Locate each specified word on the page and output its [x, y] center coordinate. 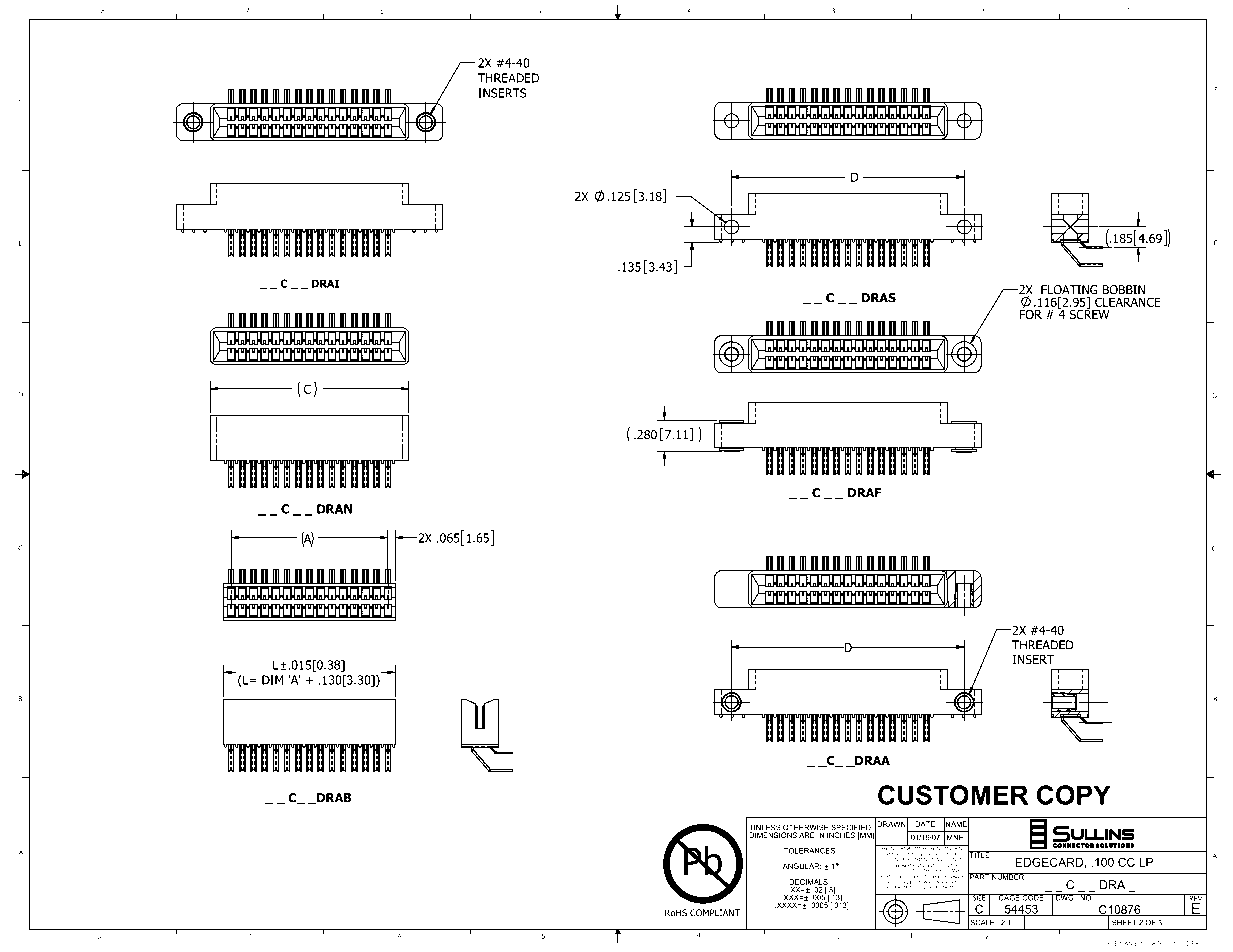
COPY [1074, 795]
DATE [925, 824]
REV [1196, 899]
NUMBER [1008, 876]
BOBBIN [1124, 290]
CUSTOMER [953, 795]
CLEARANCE [1128, 302]
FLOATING [1069, 290]
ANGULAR [802, 866]
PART [979, 877]
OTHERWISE [806, 828]
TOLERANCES [810, 851]
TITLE [980, 855]
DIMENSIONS [773, 834]
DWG [1065, 897]
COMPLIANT [715, 913]
